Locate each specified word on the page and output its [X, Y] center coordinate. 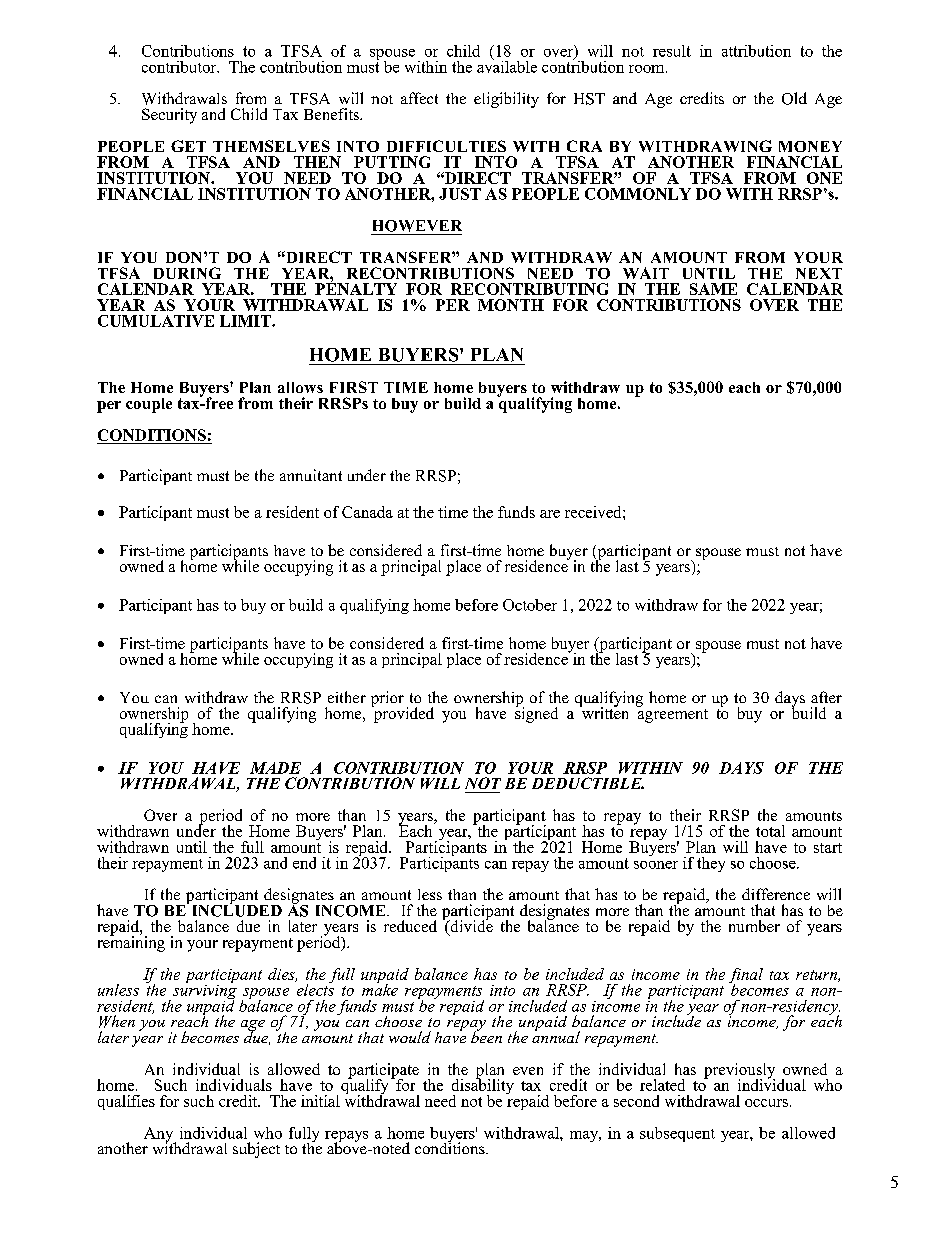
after [826, 697]
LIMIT [246, 321]
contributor [180, 67]
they [711, 864]
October [530, 605]
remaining [131, 943]
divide [470, 926]
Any [160, 1136]
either [347, 697]
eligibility [506, 100]
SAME [713, 289]
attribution [756, 51]
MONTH [511, 305]
